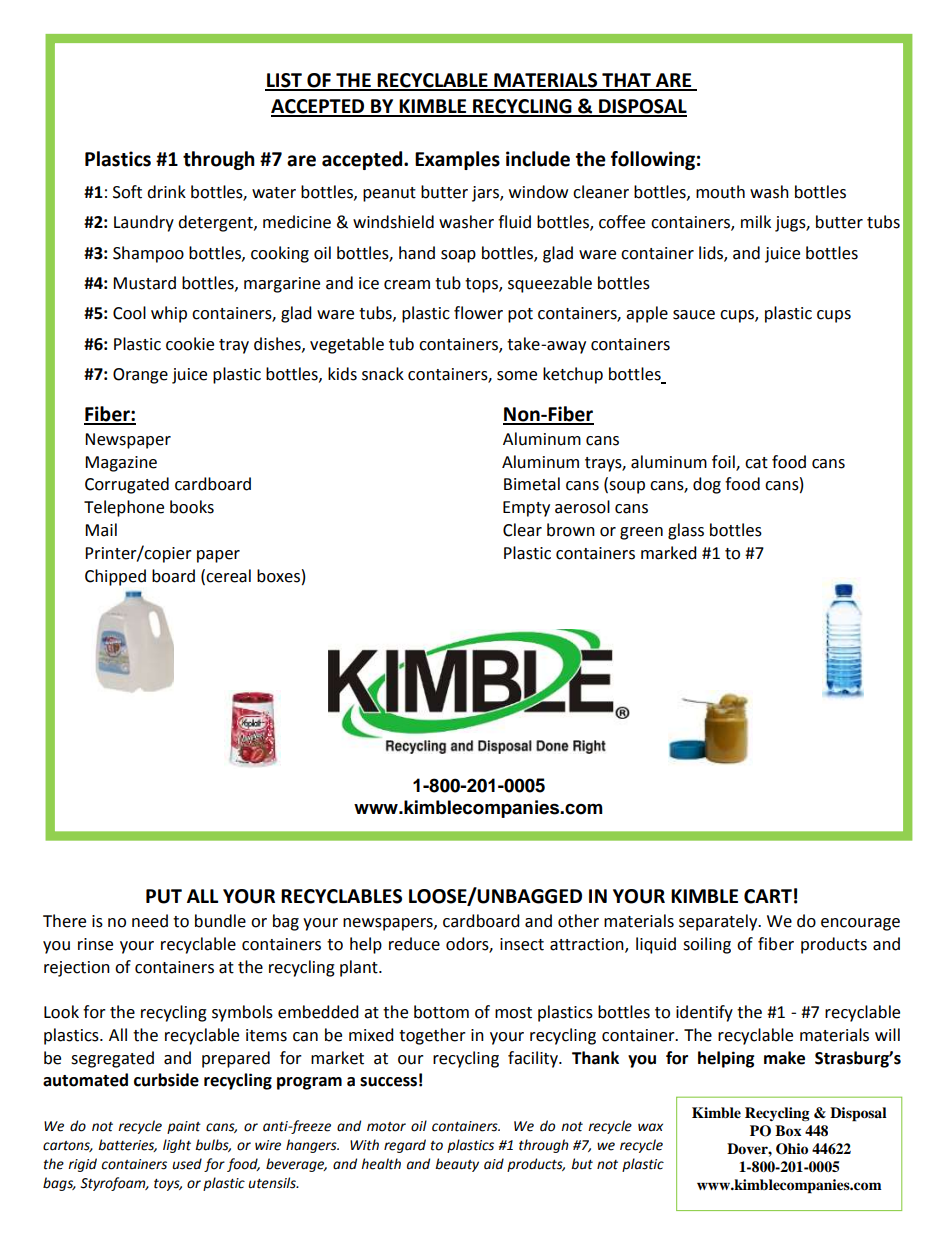 This document has height=1233, width=952. What do you see at coordinates (164, 896) in the document?
I see `PUT` at bounding box center [164, 896].
